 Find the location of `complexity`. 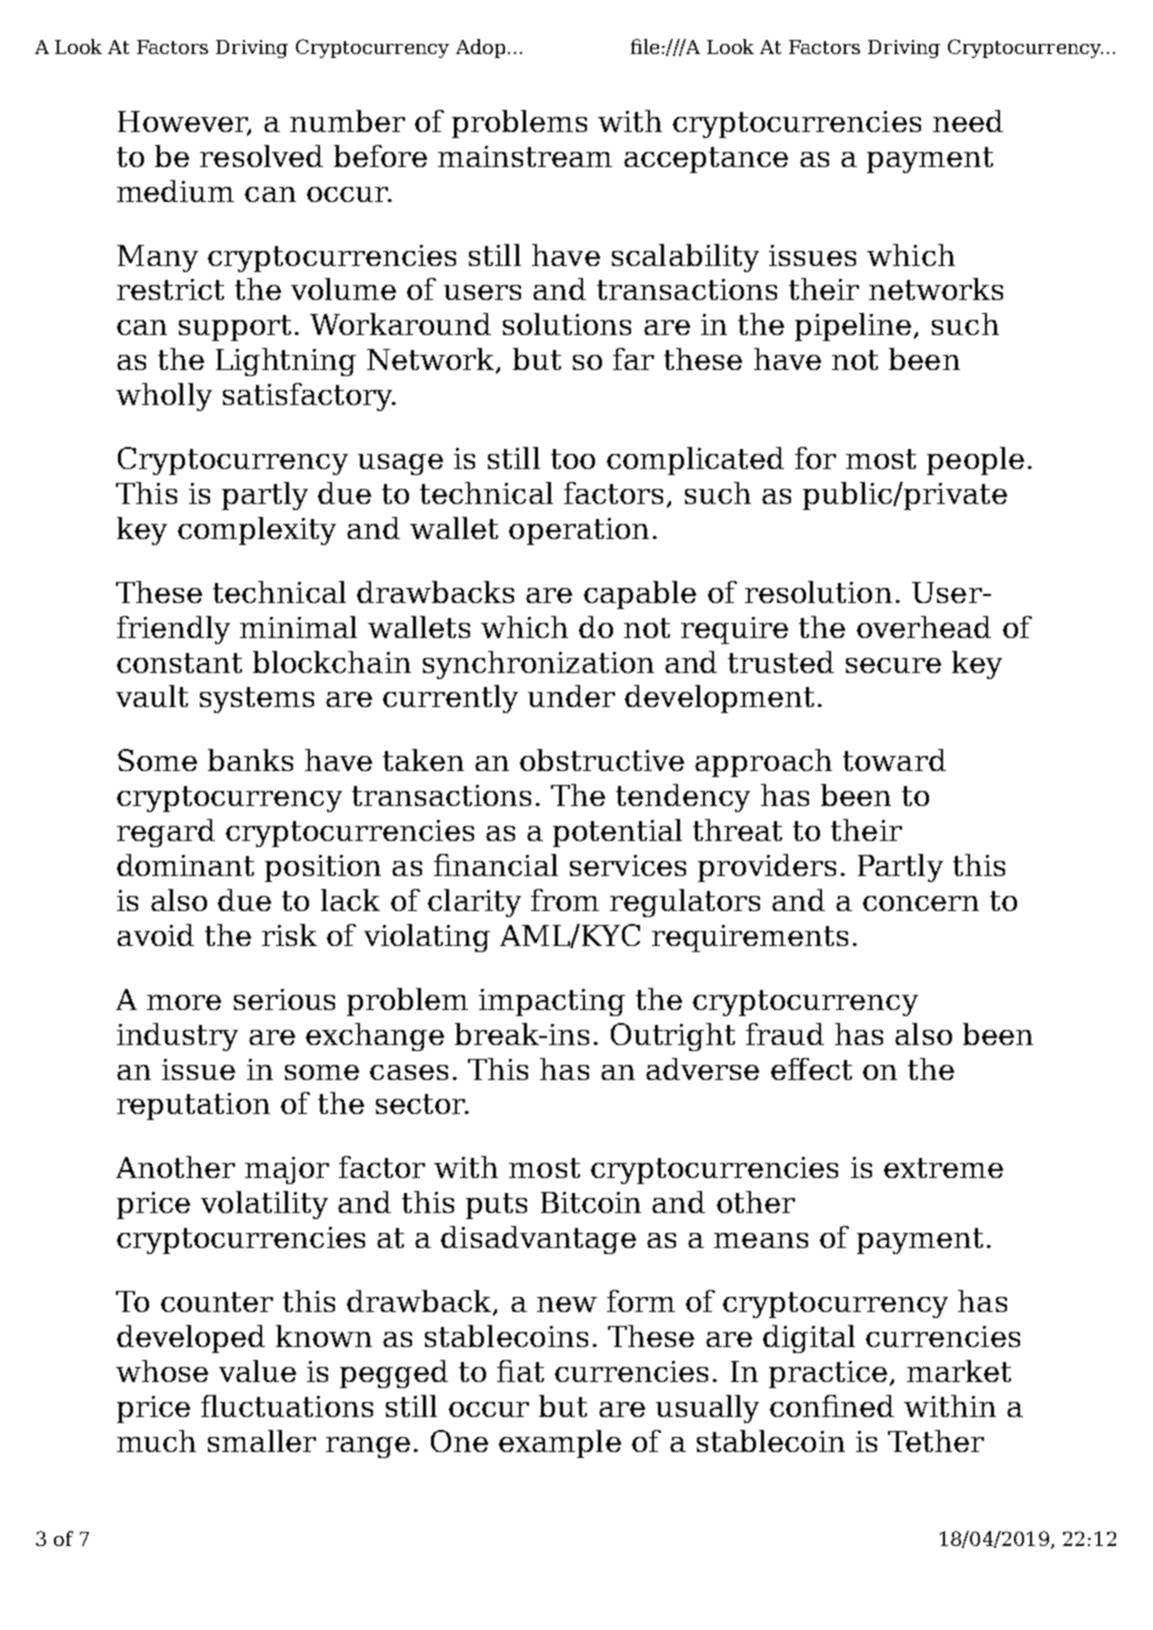

complexity is located at coordinates (257, 531).
